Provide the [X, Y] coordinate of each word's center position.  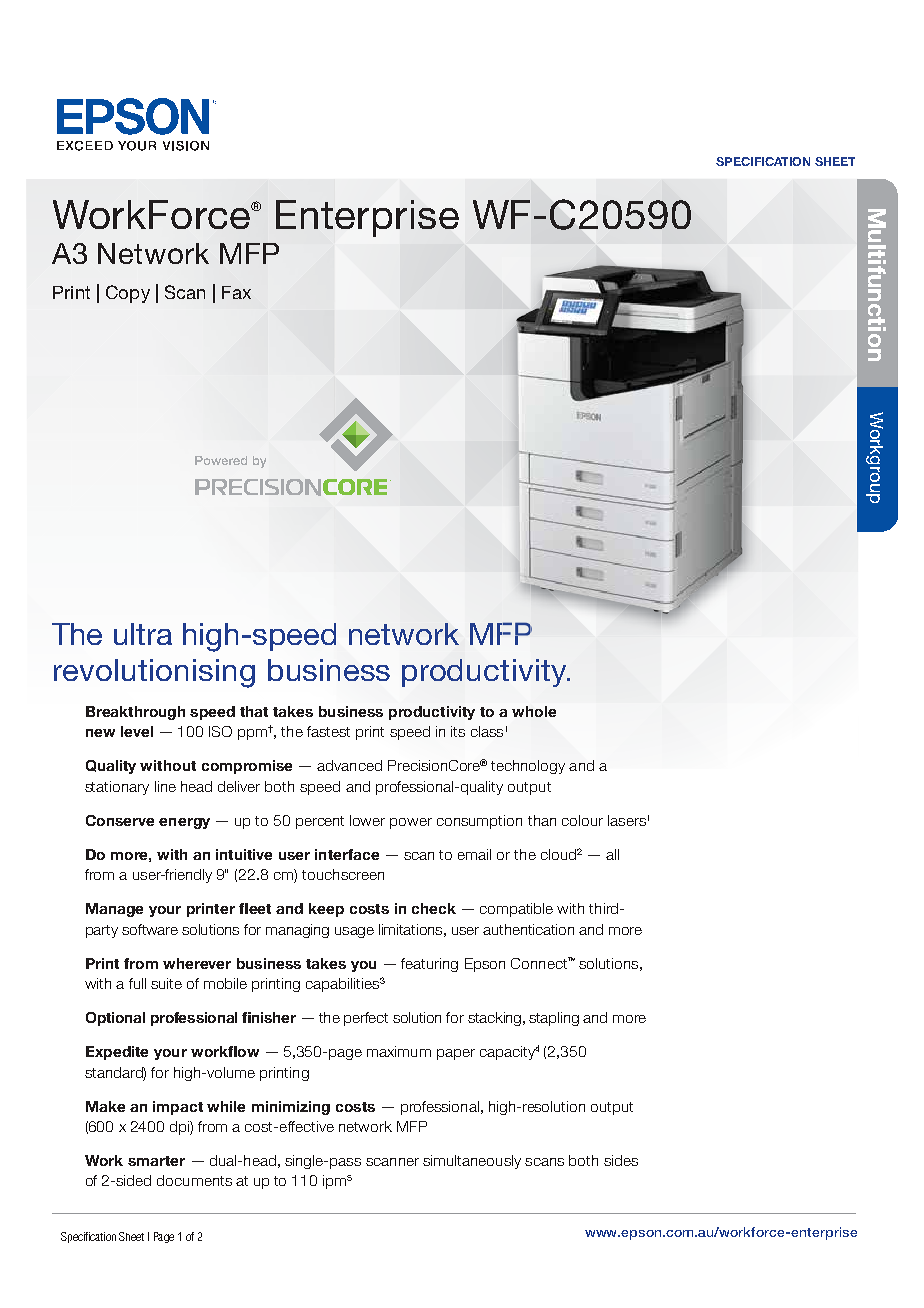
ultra [143, 634]
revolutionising [154, 673]
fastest [328, 731]
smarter [156, 1161]
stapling [554, 1019]
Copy [128, 294]
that [254, 711]
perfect [366, 1019]
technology [528, 767]
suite [166, 983]
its [458, 731]
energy [184, 823]
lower [367, 820]
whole [534, 711]
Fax [236, 292]
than [542, 820]
